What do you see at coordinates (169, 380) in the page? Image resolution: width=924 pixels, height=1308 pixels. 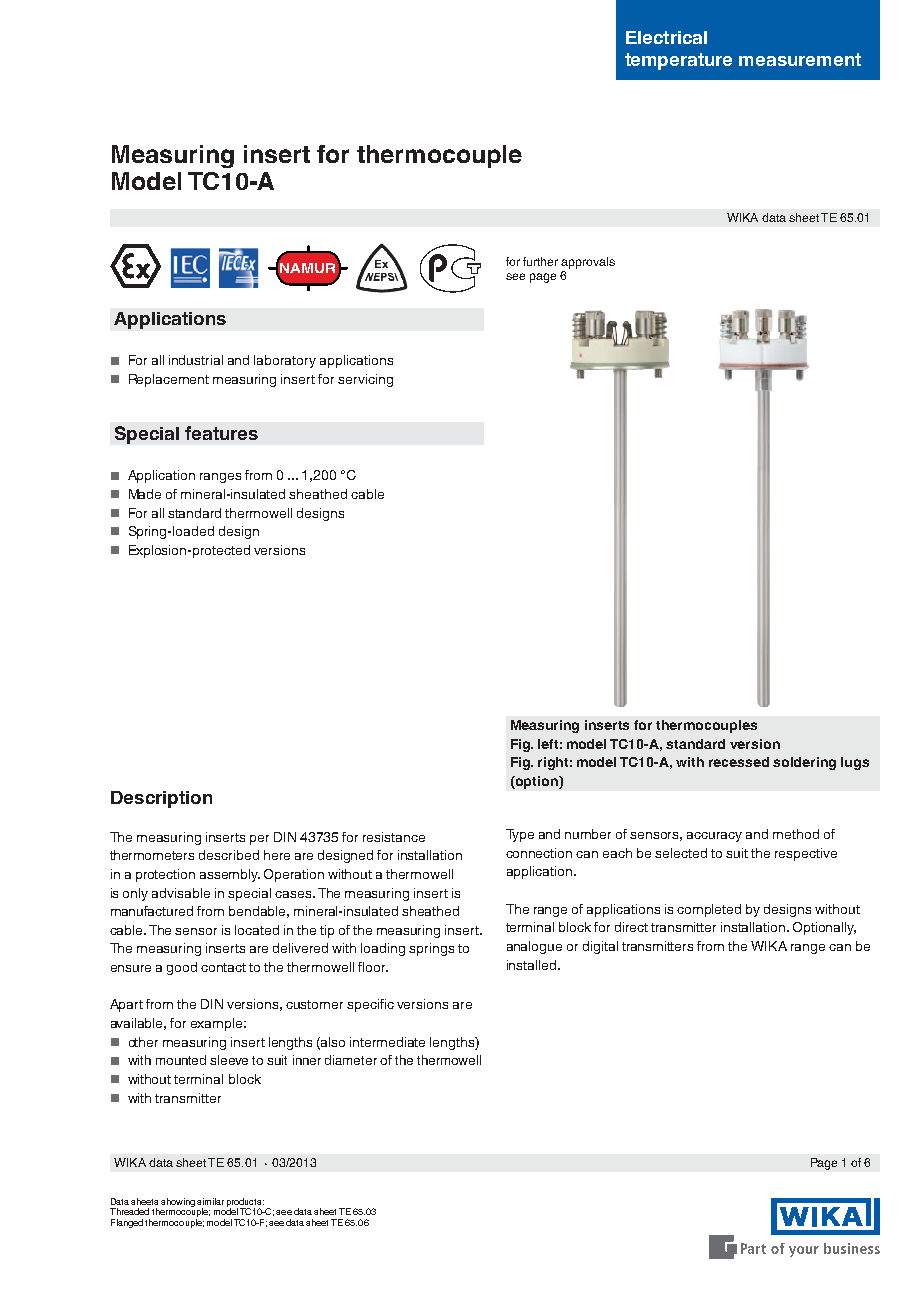 I see `Replacement` at bounding box center [169, 380].
